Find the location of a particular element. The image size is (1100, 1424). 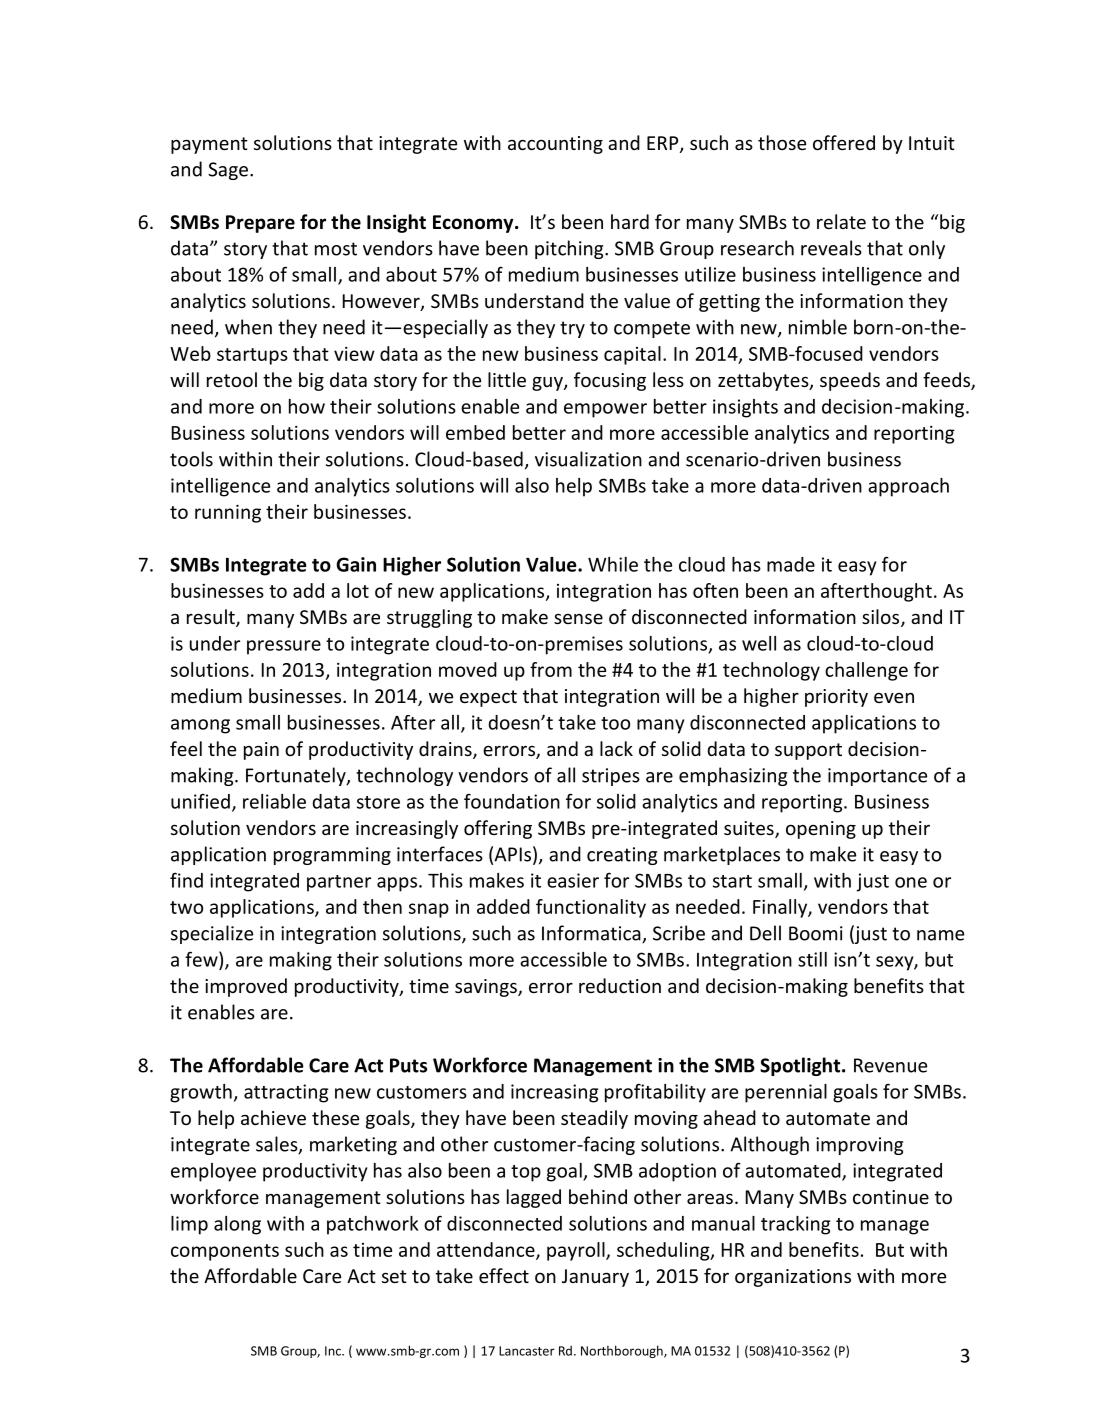

visualization is located at coordinates (588, 459).
